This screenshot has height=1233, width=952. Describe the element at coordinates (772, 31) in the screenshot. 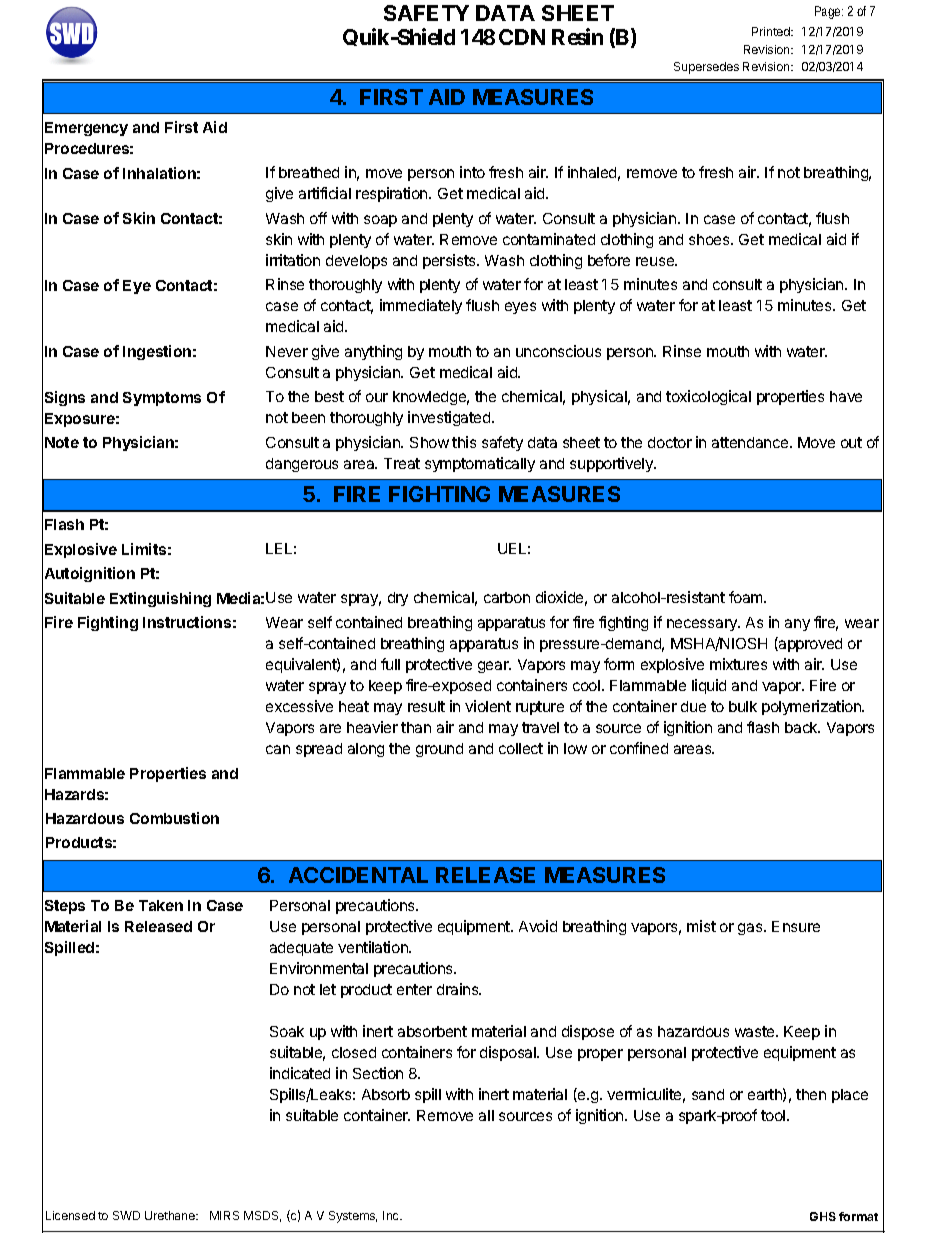

I see `Printed` at that location.
